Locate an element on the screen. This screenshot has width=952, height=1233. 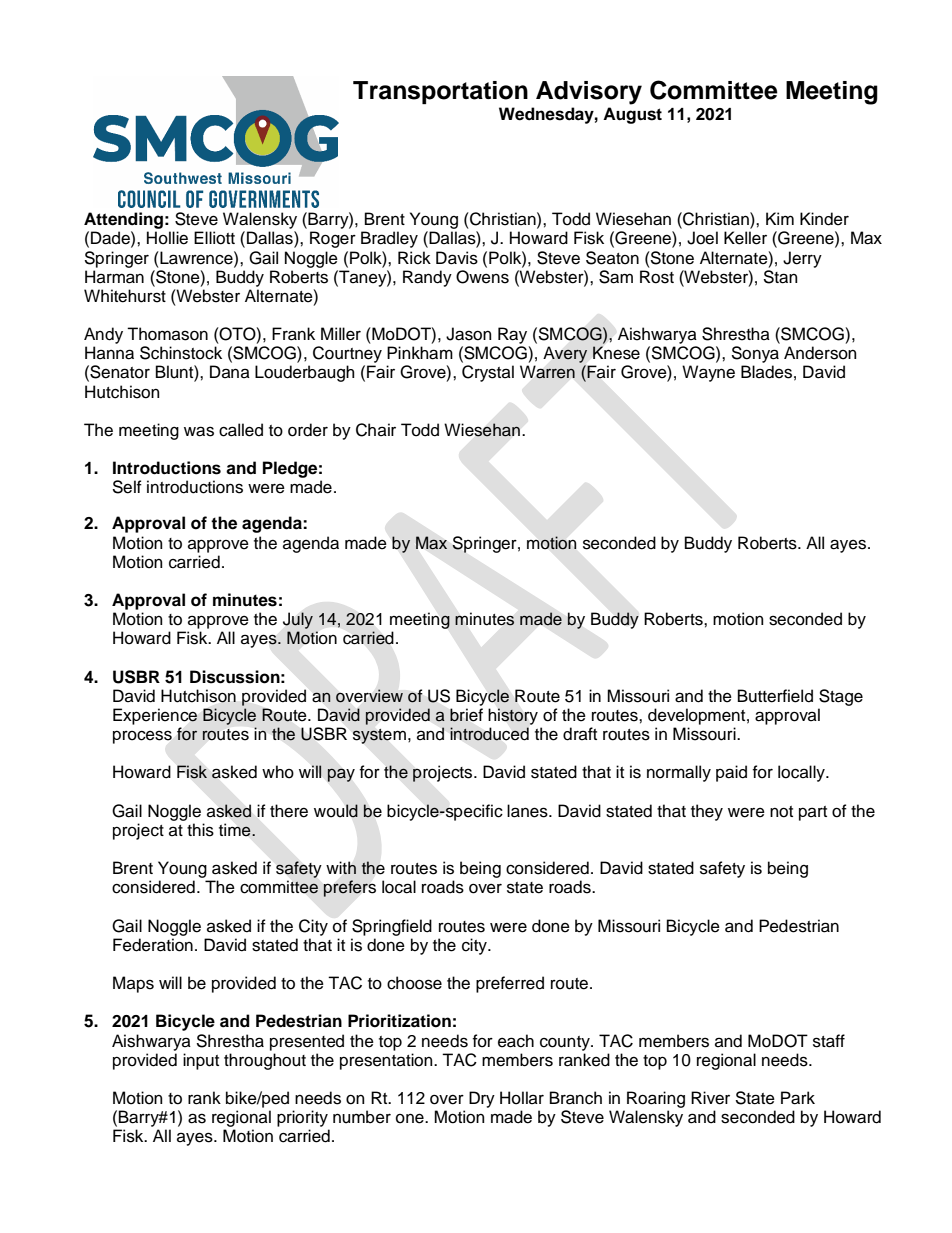
River is located at coordinates (710, 1098).
